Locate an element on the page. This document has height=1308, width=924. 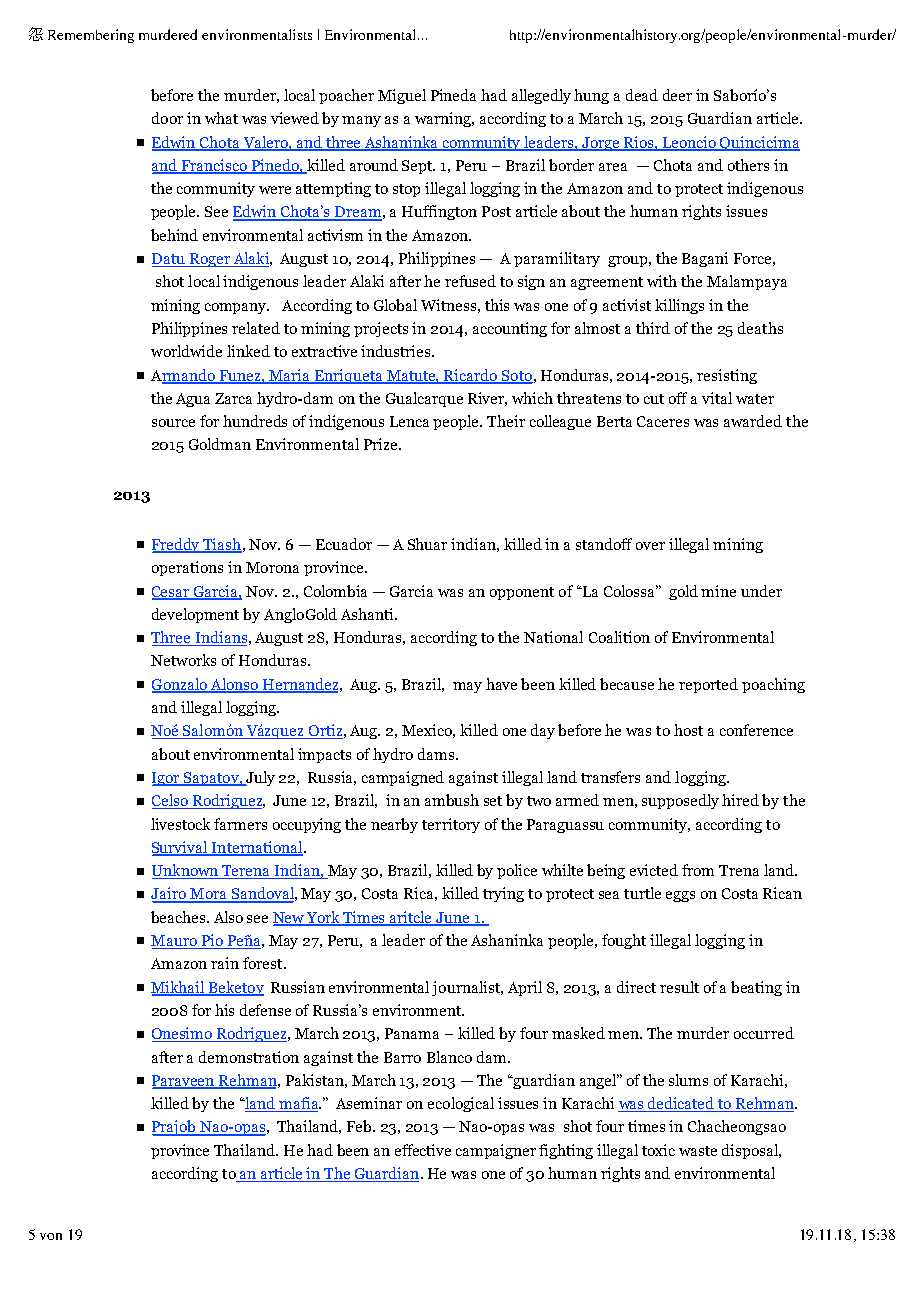
door is located at coordinates (167, 118).
